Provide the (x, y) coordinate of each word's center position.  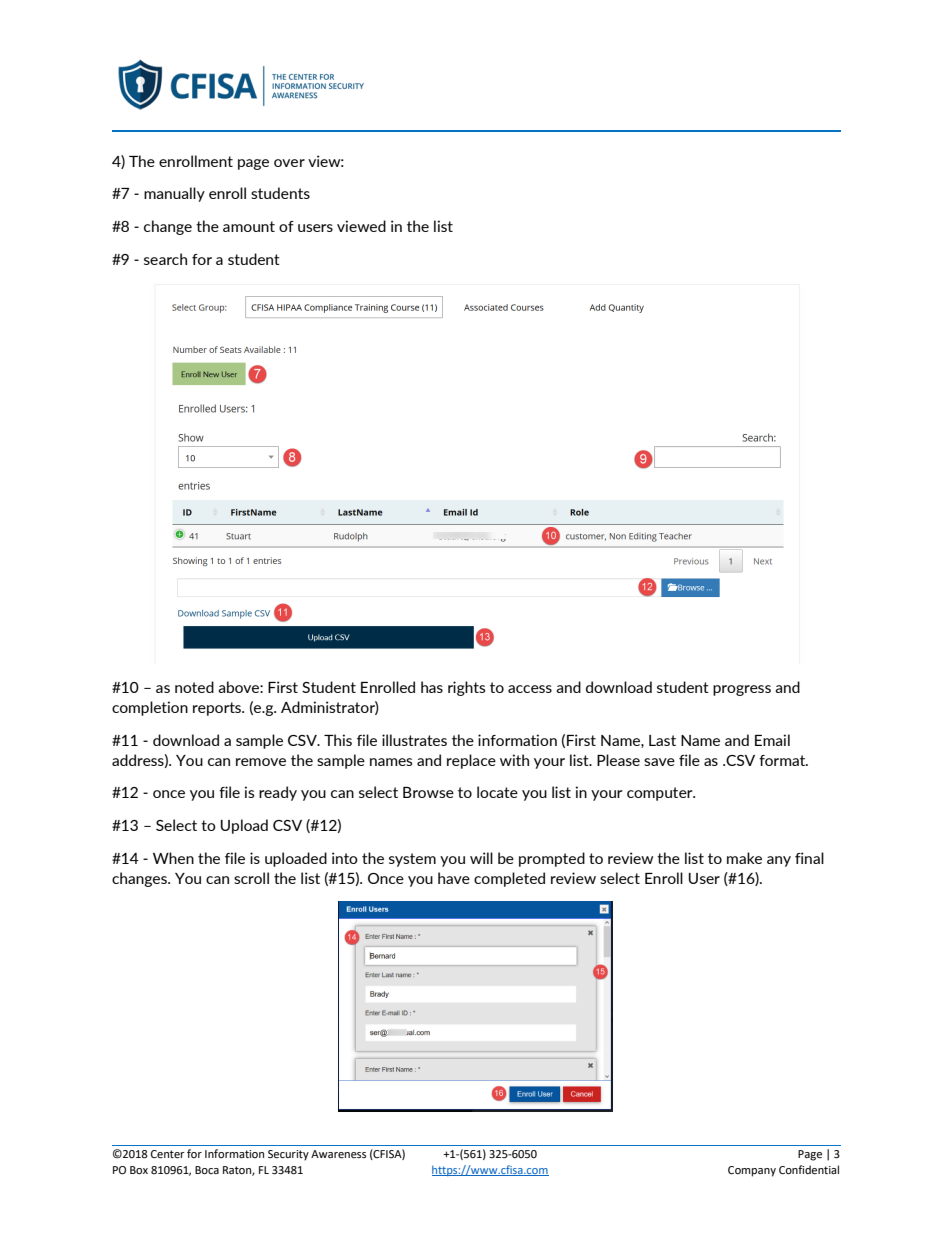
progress (742, 690)
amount (249, 226)
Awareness (338, 1154)
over (289, 163)
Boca (207, 1170)
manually (174, 194)
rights (467, 688)
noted (194, 687)
